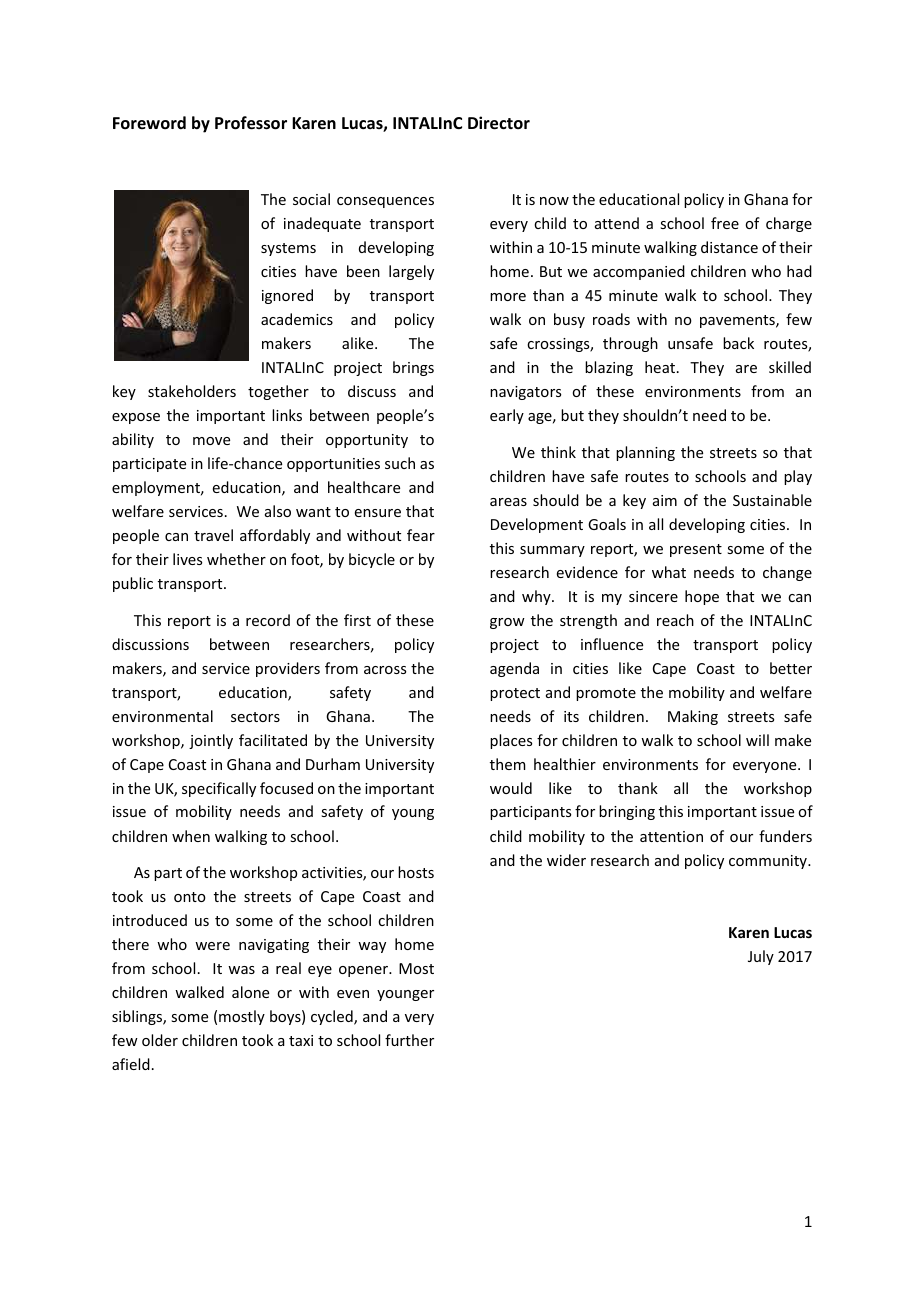  What do you see at coordinates (645, 453) in the document?
I see `planning` at bounding box center [645, 453].
